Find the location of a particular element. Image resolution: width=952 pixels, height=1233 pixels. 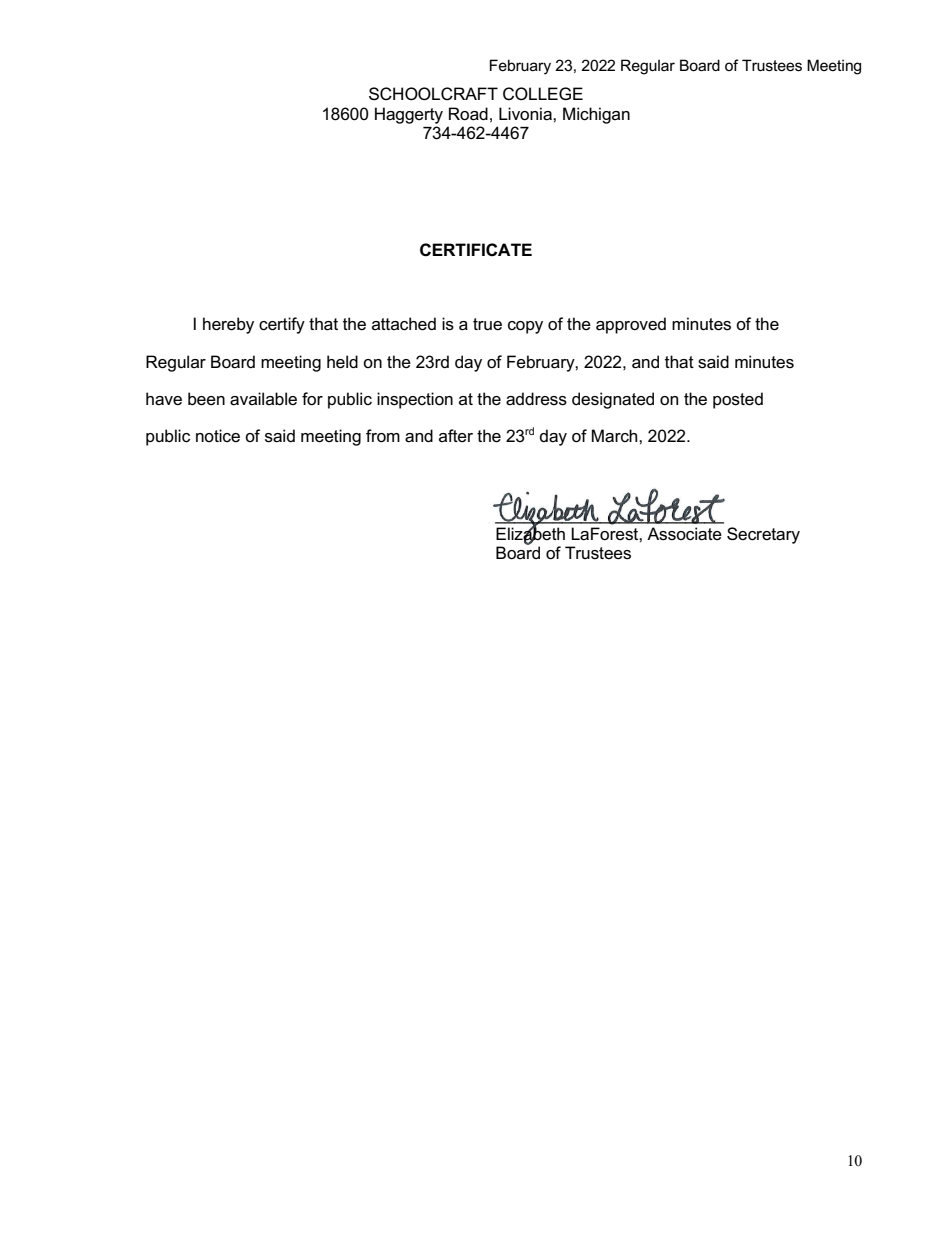

attached is located at coordinates (404, 324).
